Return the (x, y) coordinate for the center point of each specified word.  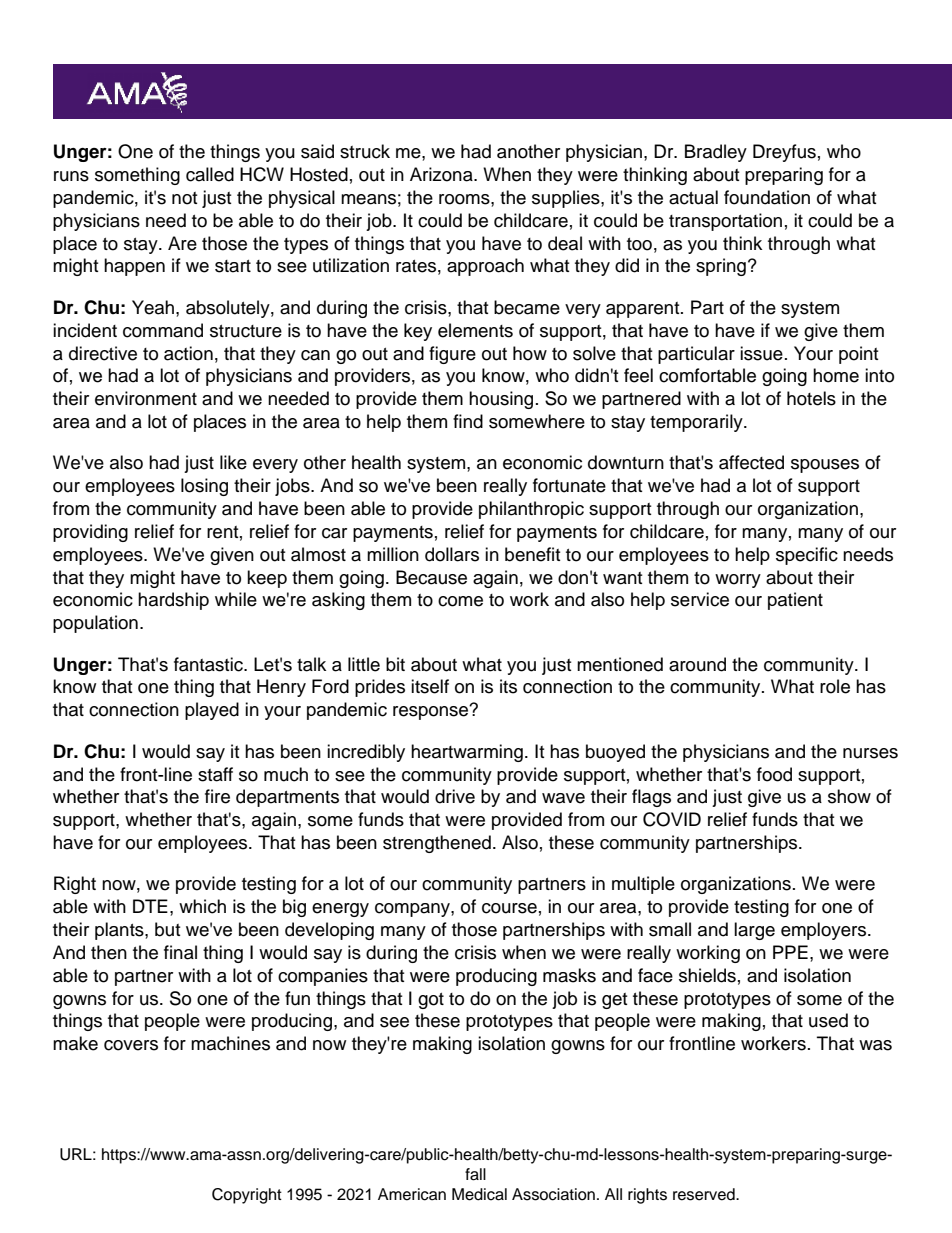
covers (131, 1045)
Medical (479, 1194)
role (835, 686)
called (210, 174)
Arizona (442, 174)
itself (430, 686)
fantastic (209, 664)
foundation (767, 197)
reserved (705, 1194)
